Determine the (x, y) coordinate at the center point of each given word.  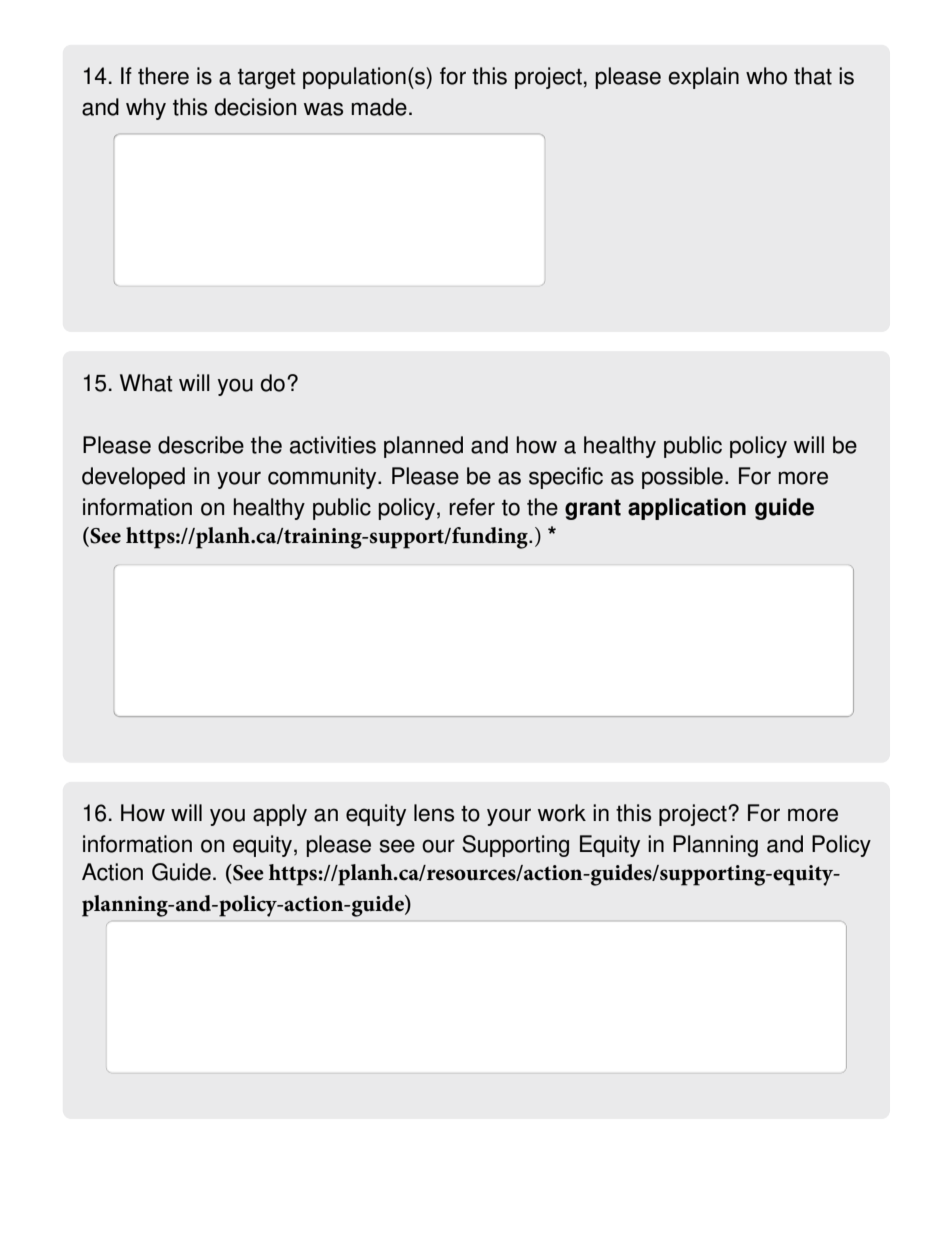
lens (434, 813)
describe (201, 445)
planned (423, 447)
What (146, 383)
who (766, 76)
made (379, 107)
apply (280, 815)
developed (133, 478)
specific (566, 478)
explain (704, 78)
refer (472, 507)
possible (682, 478)
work (562, 813)
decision (255, 107)
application (687, 509)
